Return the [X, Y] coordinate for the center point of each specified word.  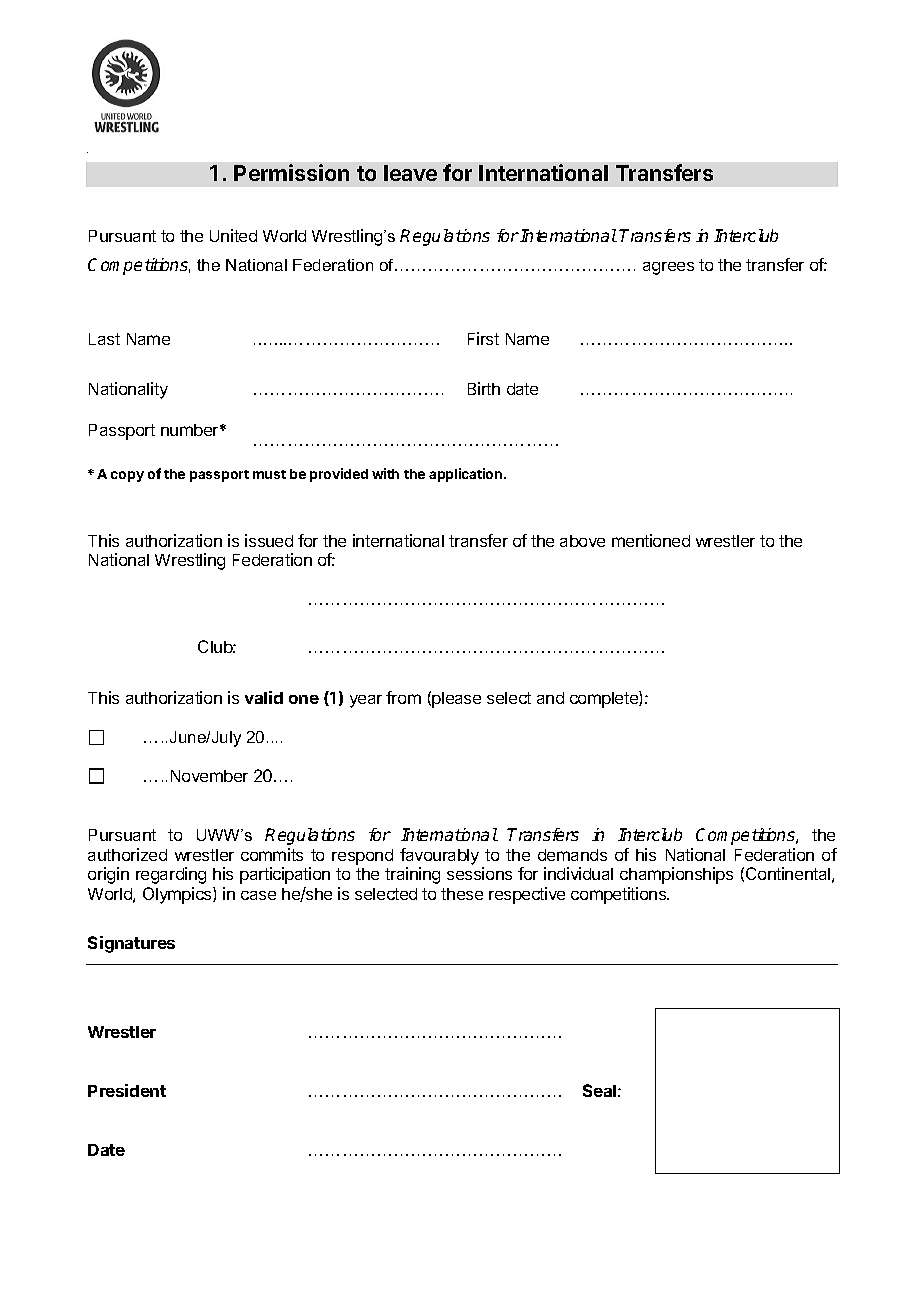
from [403, 697]
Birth [484, 388]
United [233, 235]
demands [572, 855]
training [412, 875]
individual [578, 873]
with [385, 473]
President [127, 1090]
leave [410, 173]
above [582, 541]
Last [104, 339]
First [483, 338]
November [209, 776]
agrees [668, 268]
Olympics [178, 895]
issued [269, 540]
